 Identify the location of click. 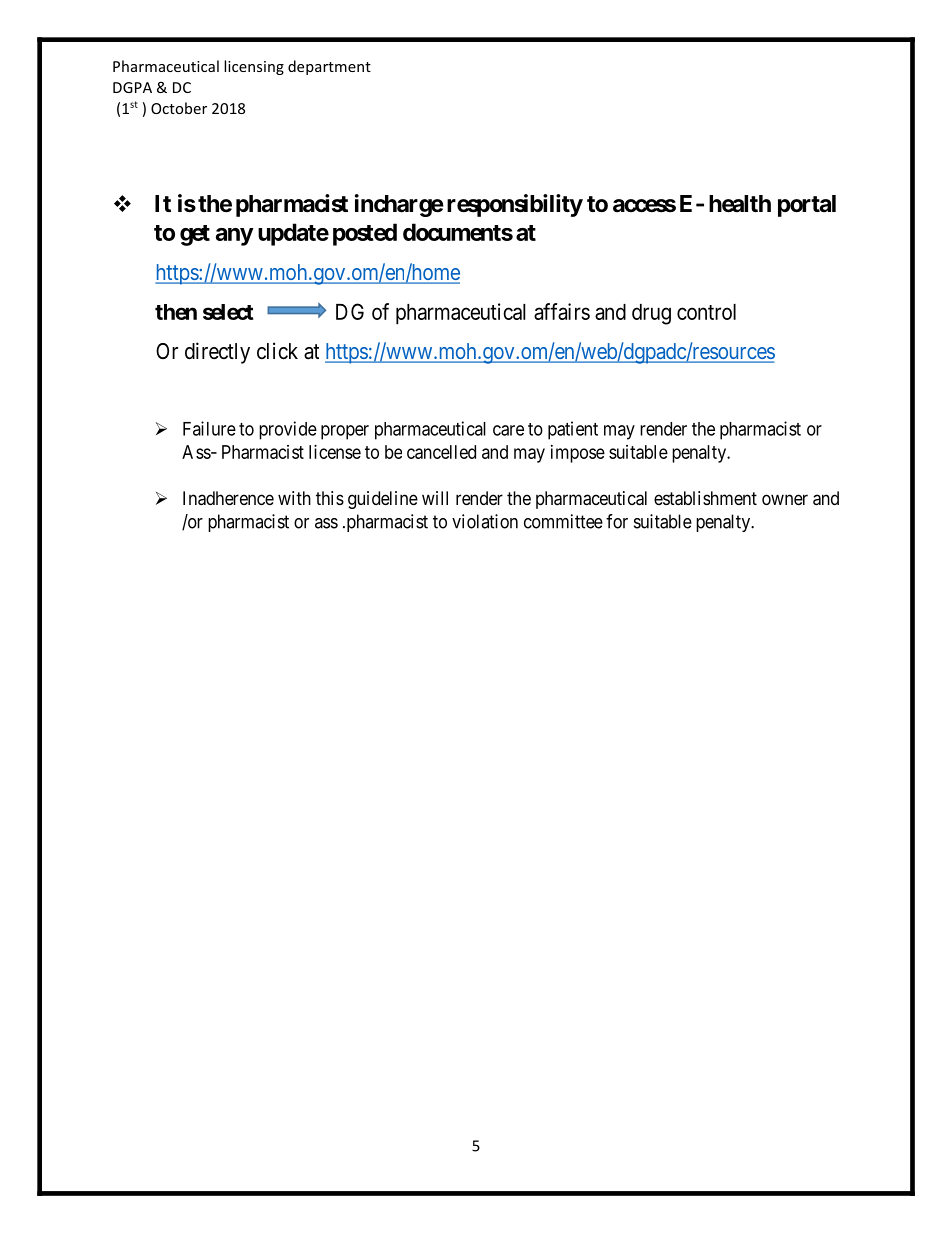
(277, 351).
